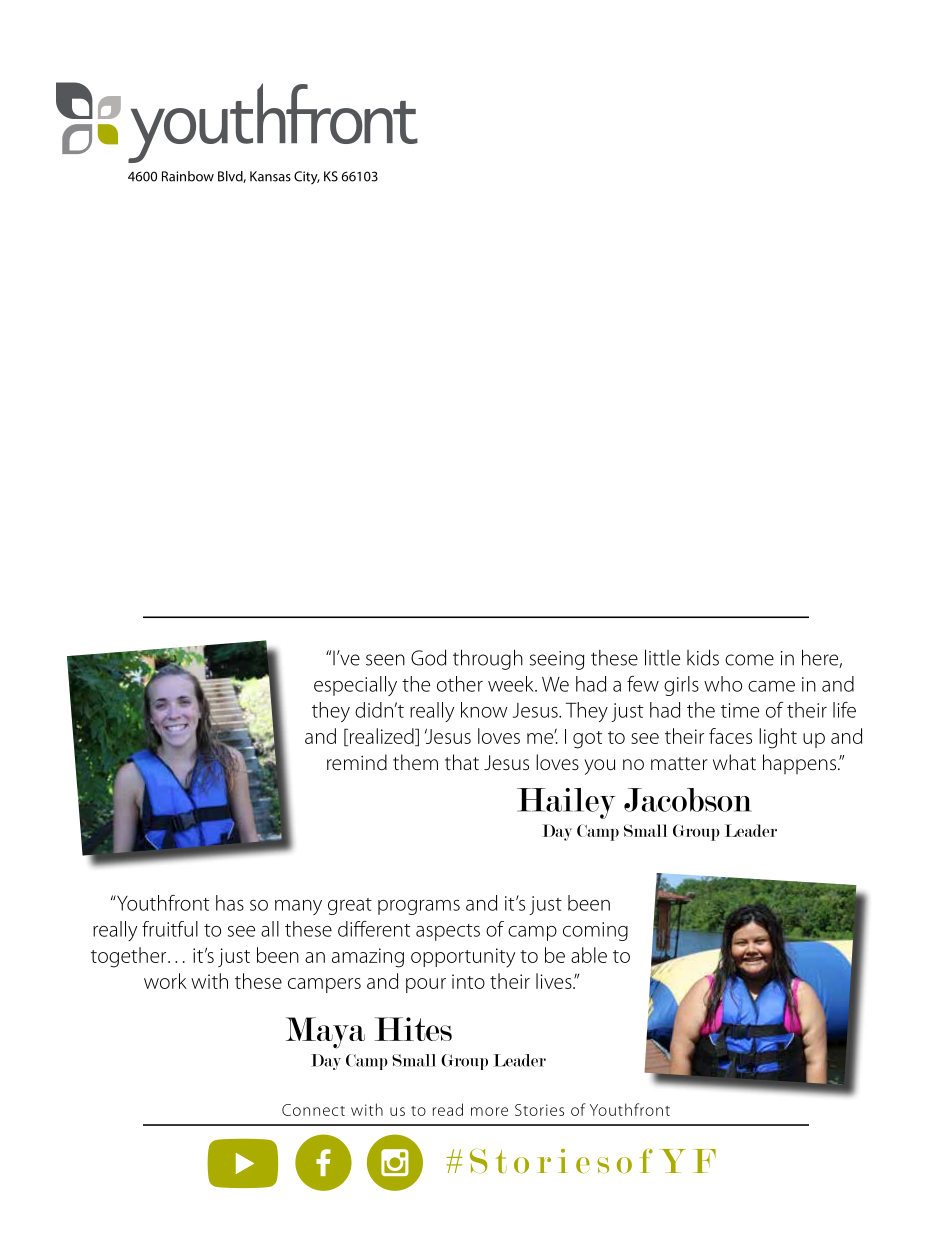 The image size is (952, 1233). What do you see at coordinates (734, 762) in the document?
I see `what` at bounding box center [734, 762].
